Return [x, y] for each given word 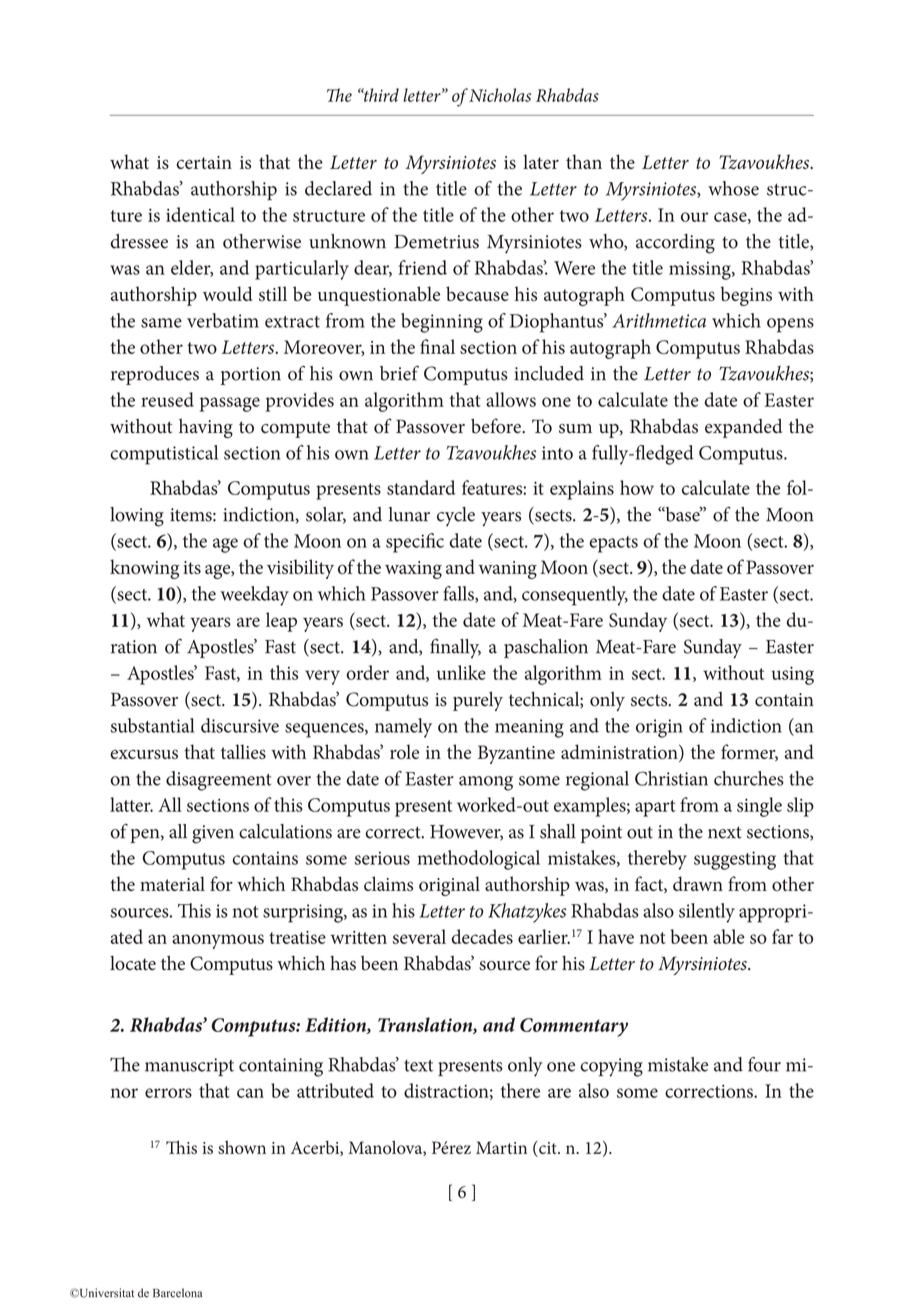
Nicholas [500, 95]
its [192, 567]
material [172, 883]
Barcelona [177, 1293]
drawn [698, 883]
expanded [743, 428]
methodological [478, 860]
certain [204, 162]
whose [733, 188]
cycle [456, 517]
